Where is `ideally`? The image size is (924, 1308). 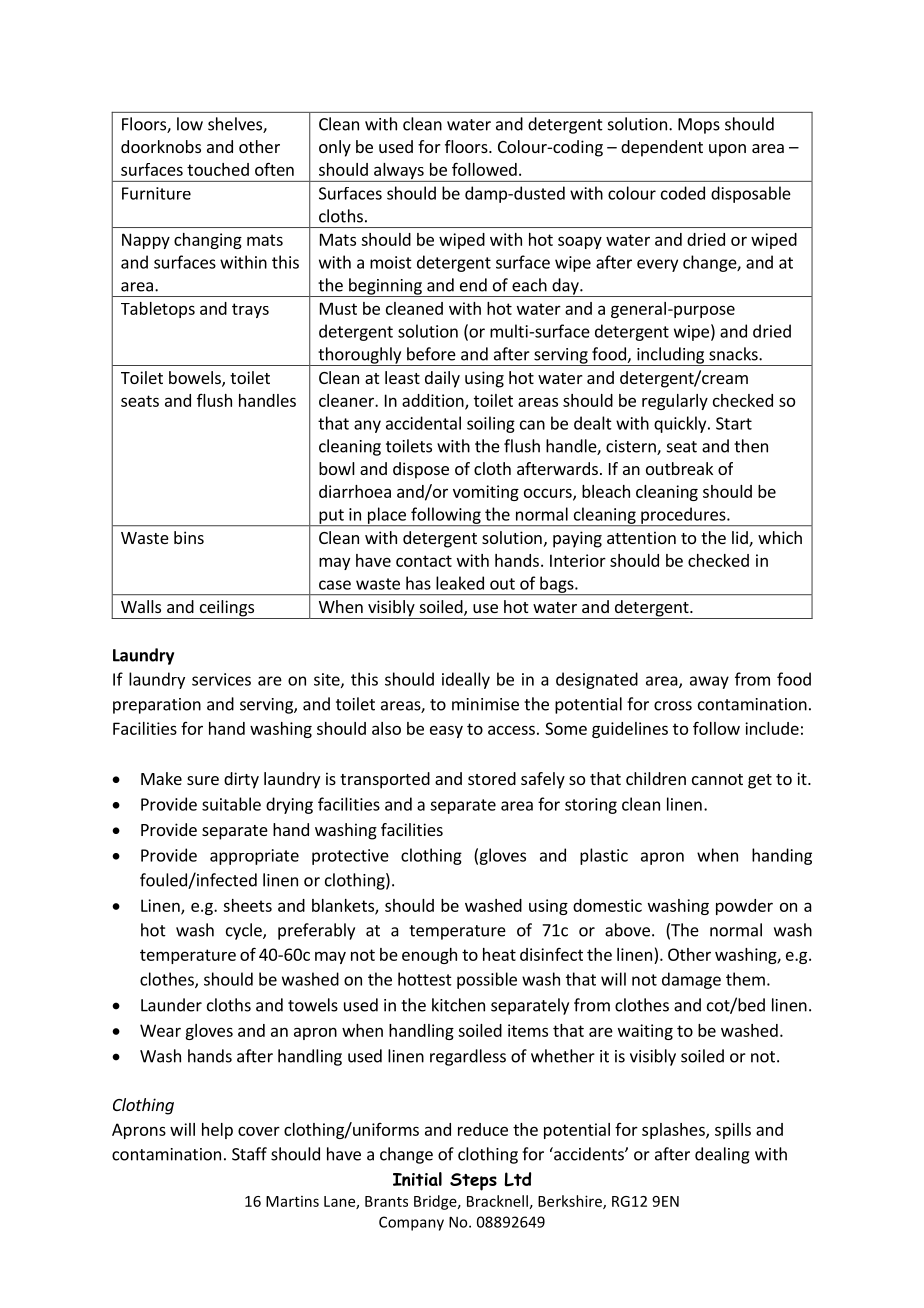 ideally is located at coordinates (466, 680).
